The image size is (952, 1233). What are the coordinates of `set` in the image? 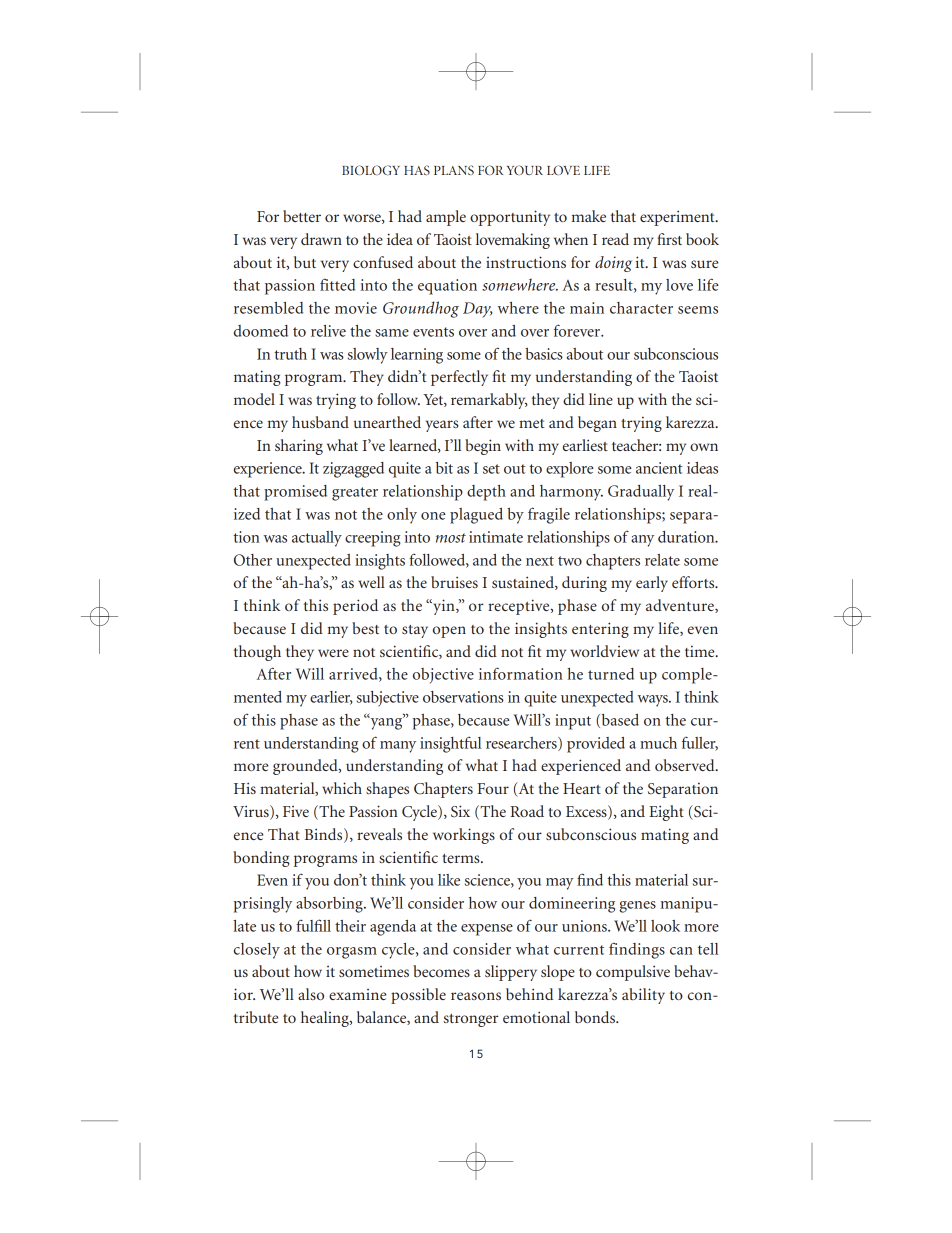 It's located at (491, 469).
